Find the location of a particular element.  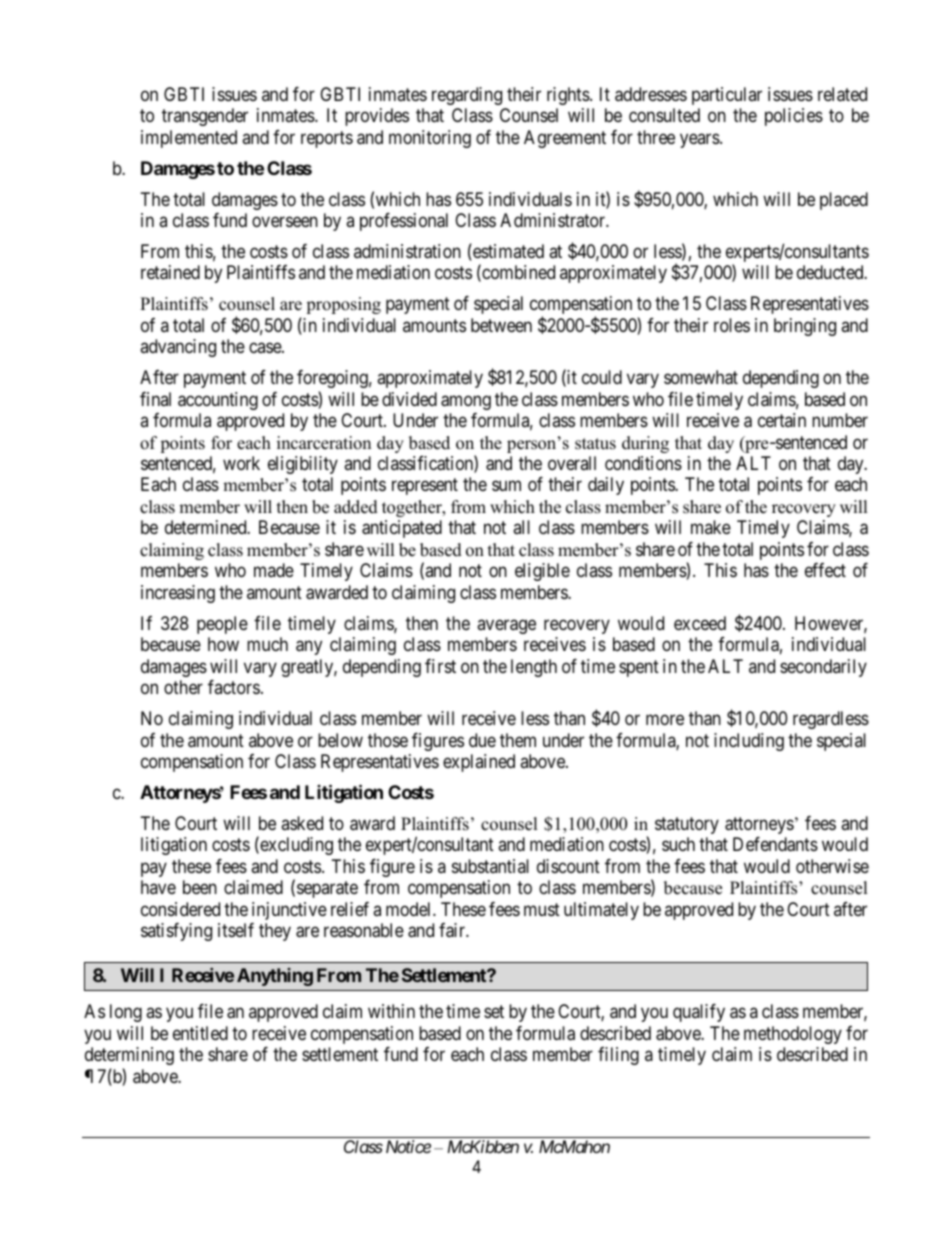

certain is located at coordinates (782, 420).
